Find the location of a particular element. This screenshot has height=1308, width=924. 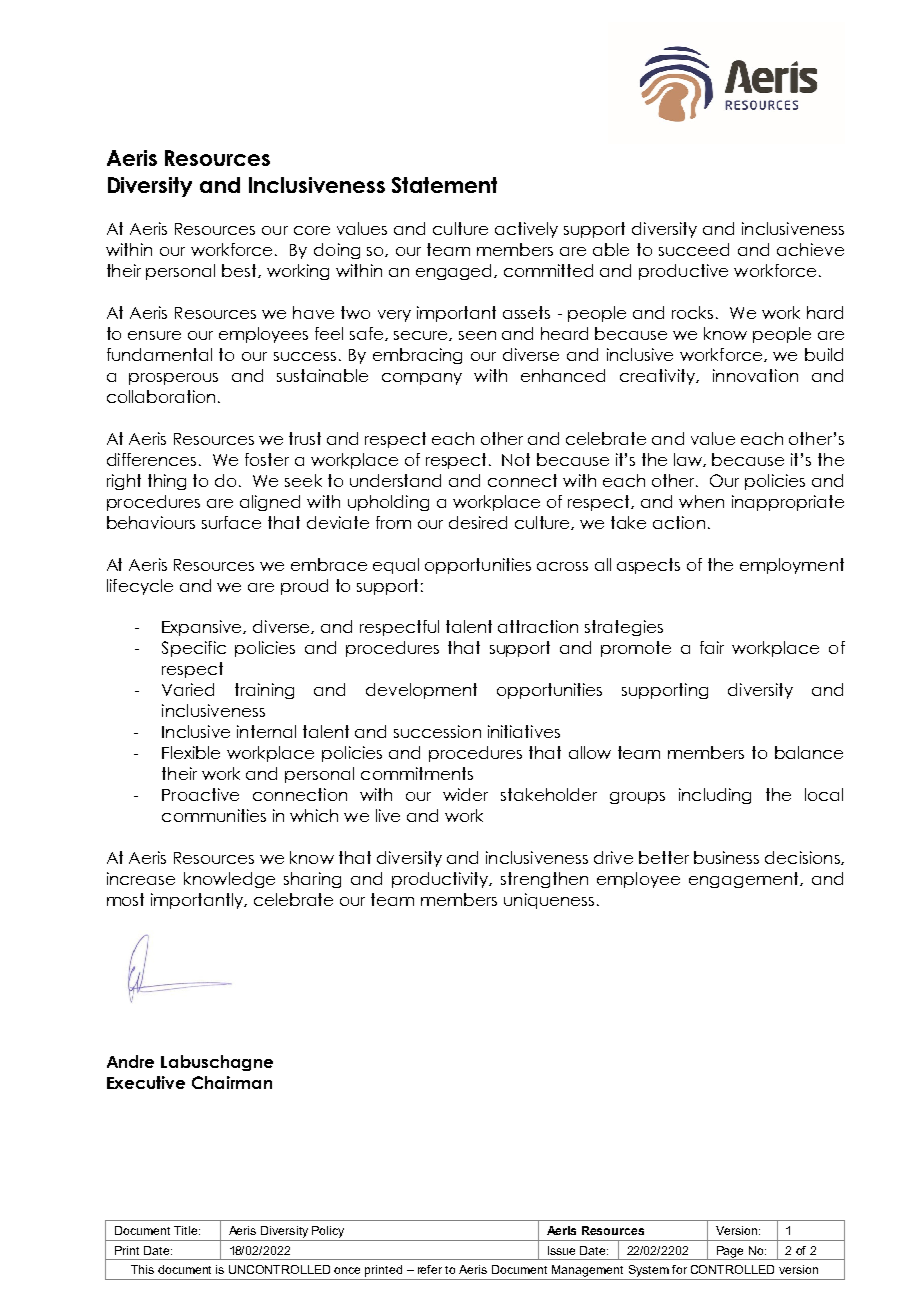

Page is located at coordinates (730, 1253).
